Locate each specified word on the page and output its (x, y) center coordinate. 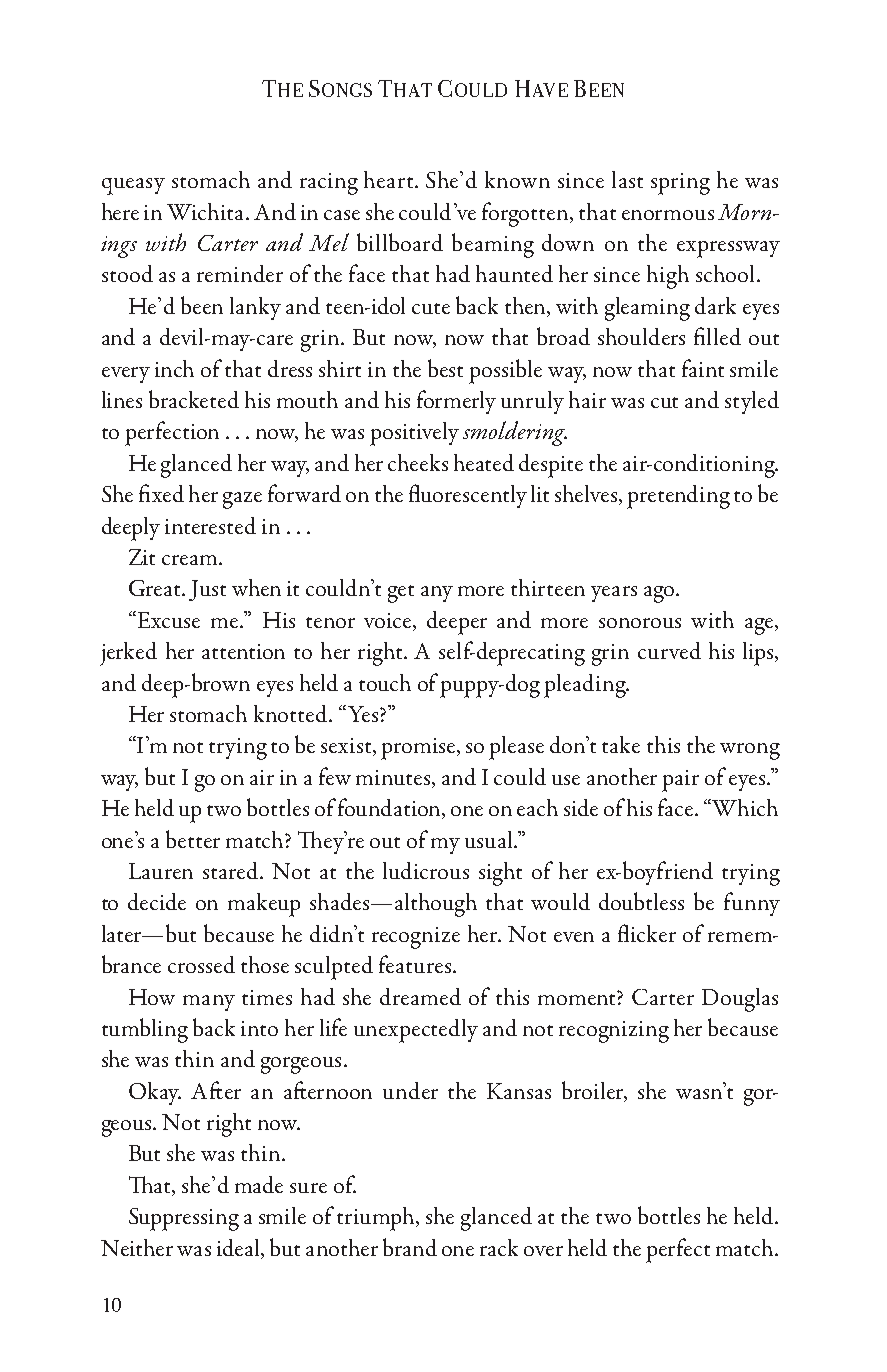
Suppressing (184, 1219)
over (543, 1251)
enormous (668, 215)
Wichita (207, 211)
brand (410, 1247)
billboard (400, 242)
